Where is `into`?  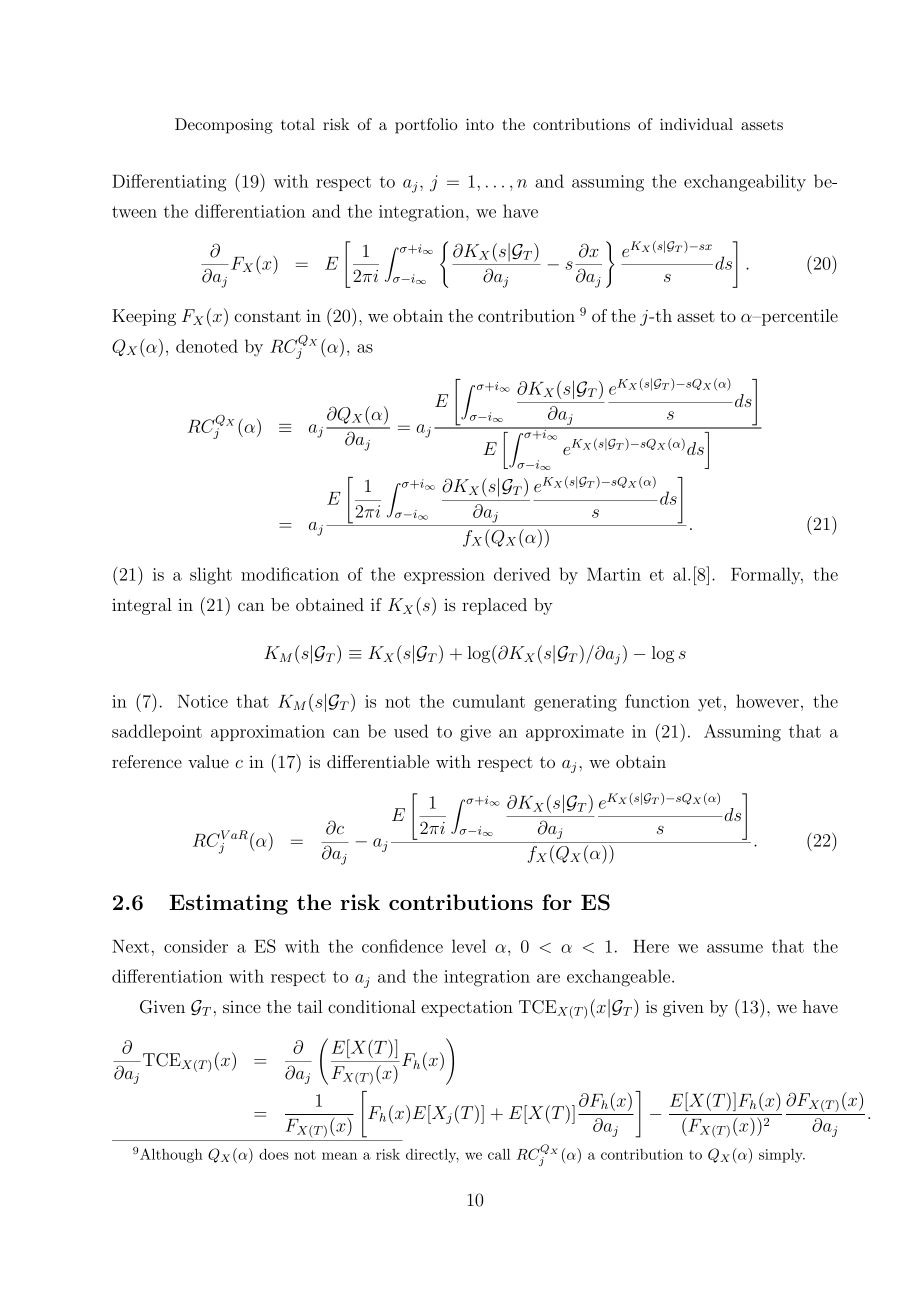 into is located at coordinates (480, 124).
